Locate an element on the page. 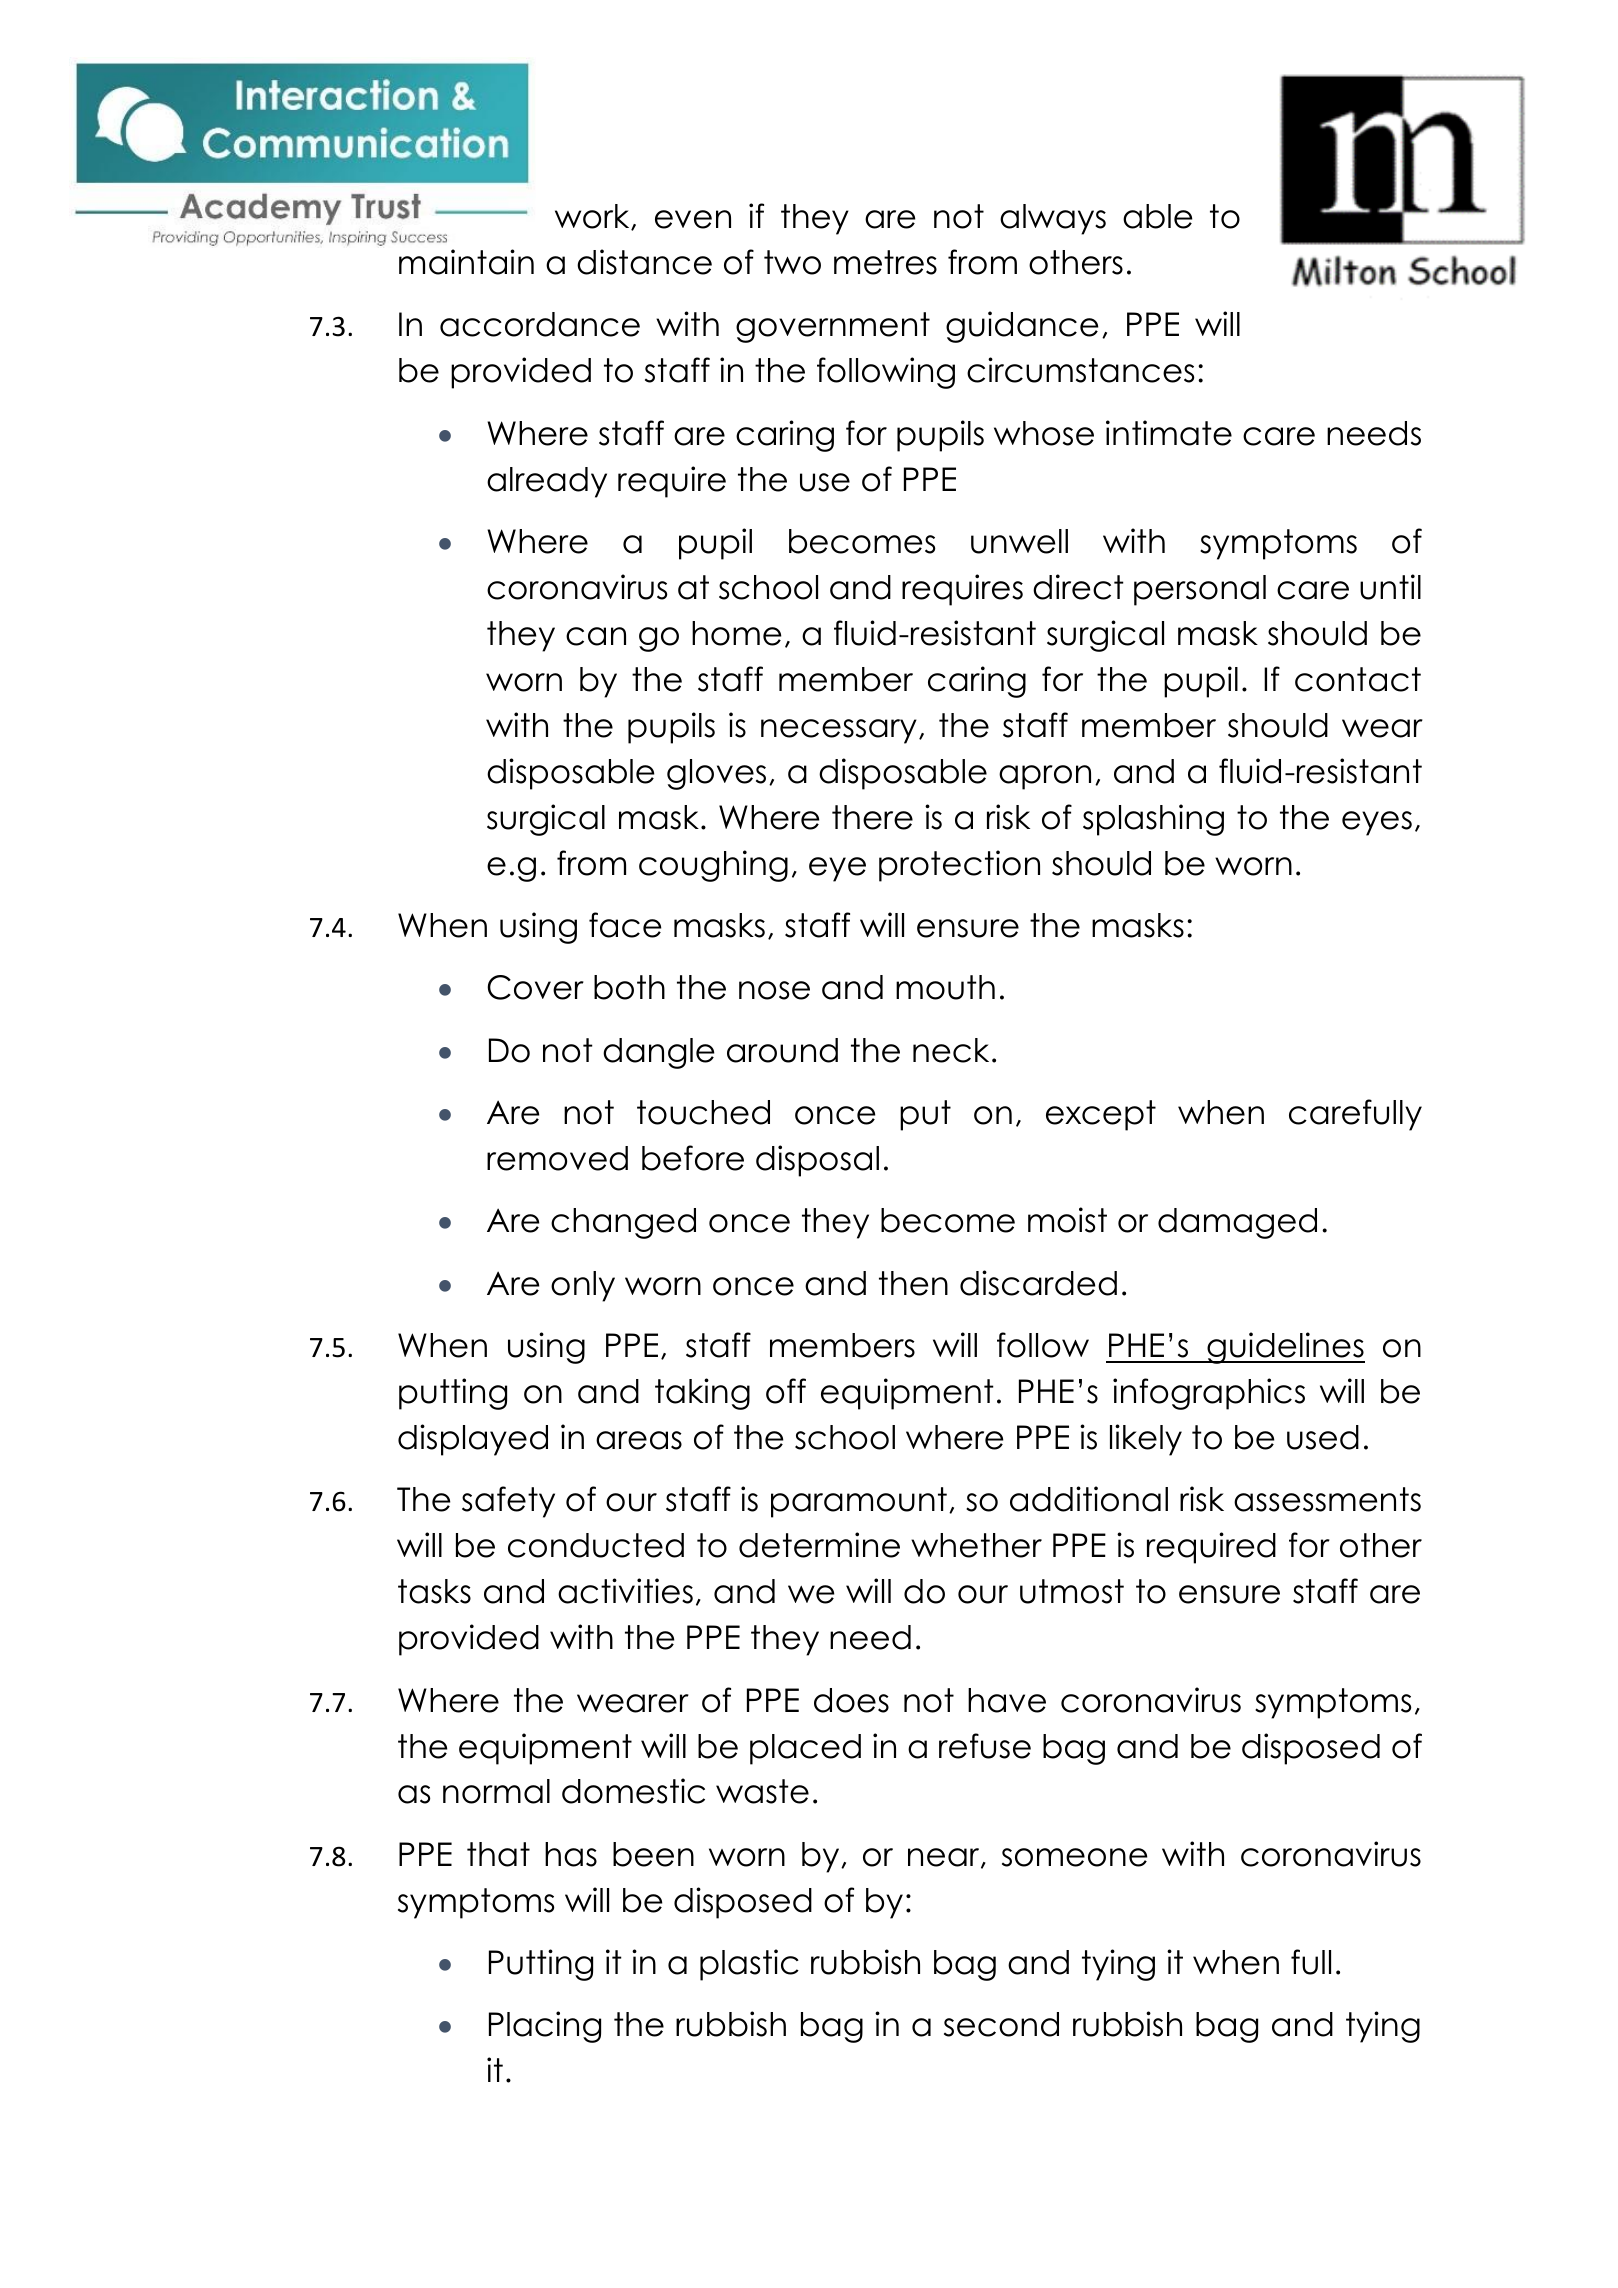 The height and width of the document is (2288, 1618). contact is located at coordinates (1358, 679).
